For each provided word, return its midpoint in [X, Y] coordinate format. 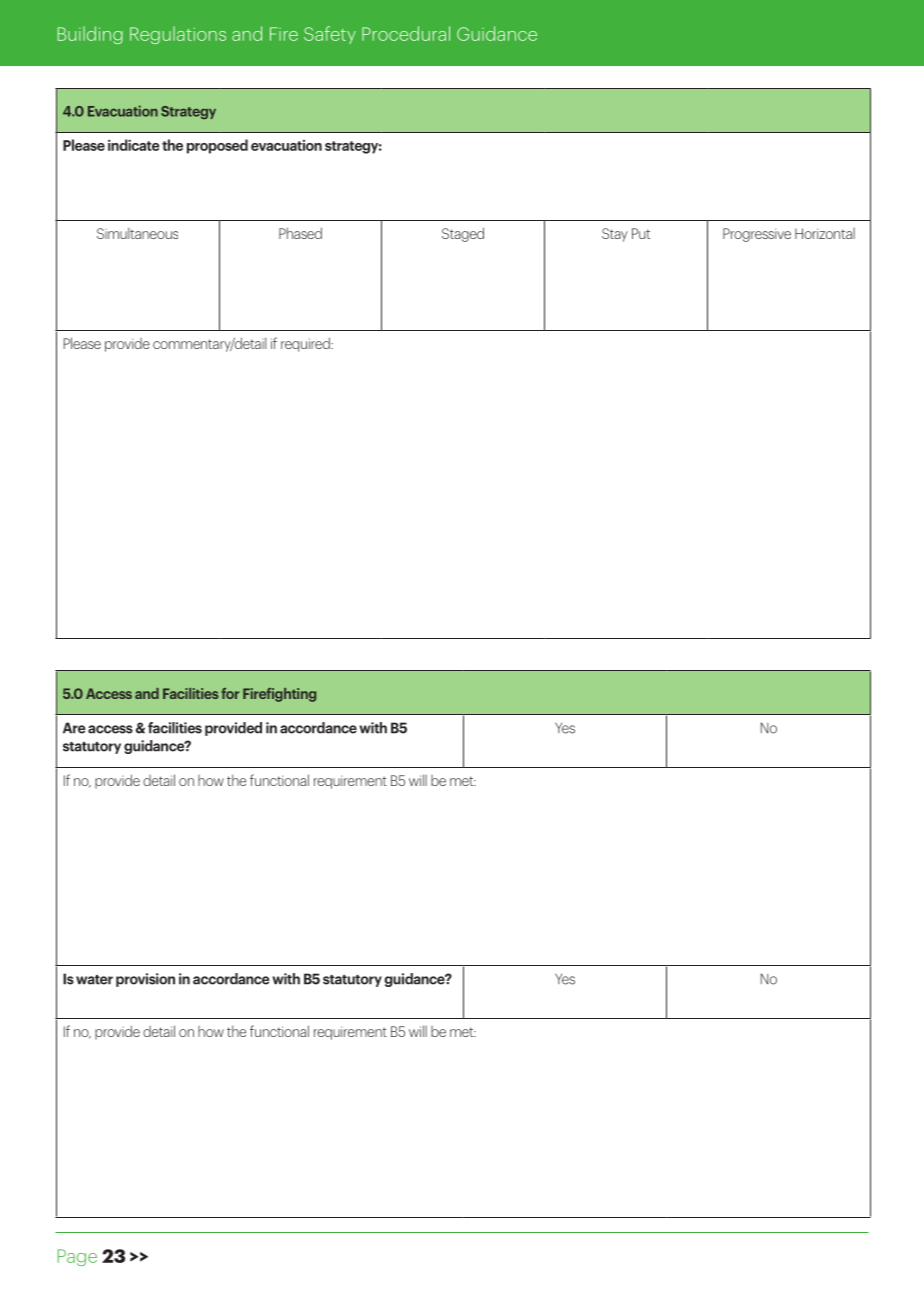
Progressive [757, 235]
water [94, 980]
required [306, 344]
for [230, 693]
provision [145, 980]
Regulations [178, 35]
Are [74, 728]
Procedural [406, 33]
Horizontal [825, 233]
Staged [463, 234]
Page [77, 1257]
